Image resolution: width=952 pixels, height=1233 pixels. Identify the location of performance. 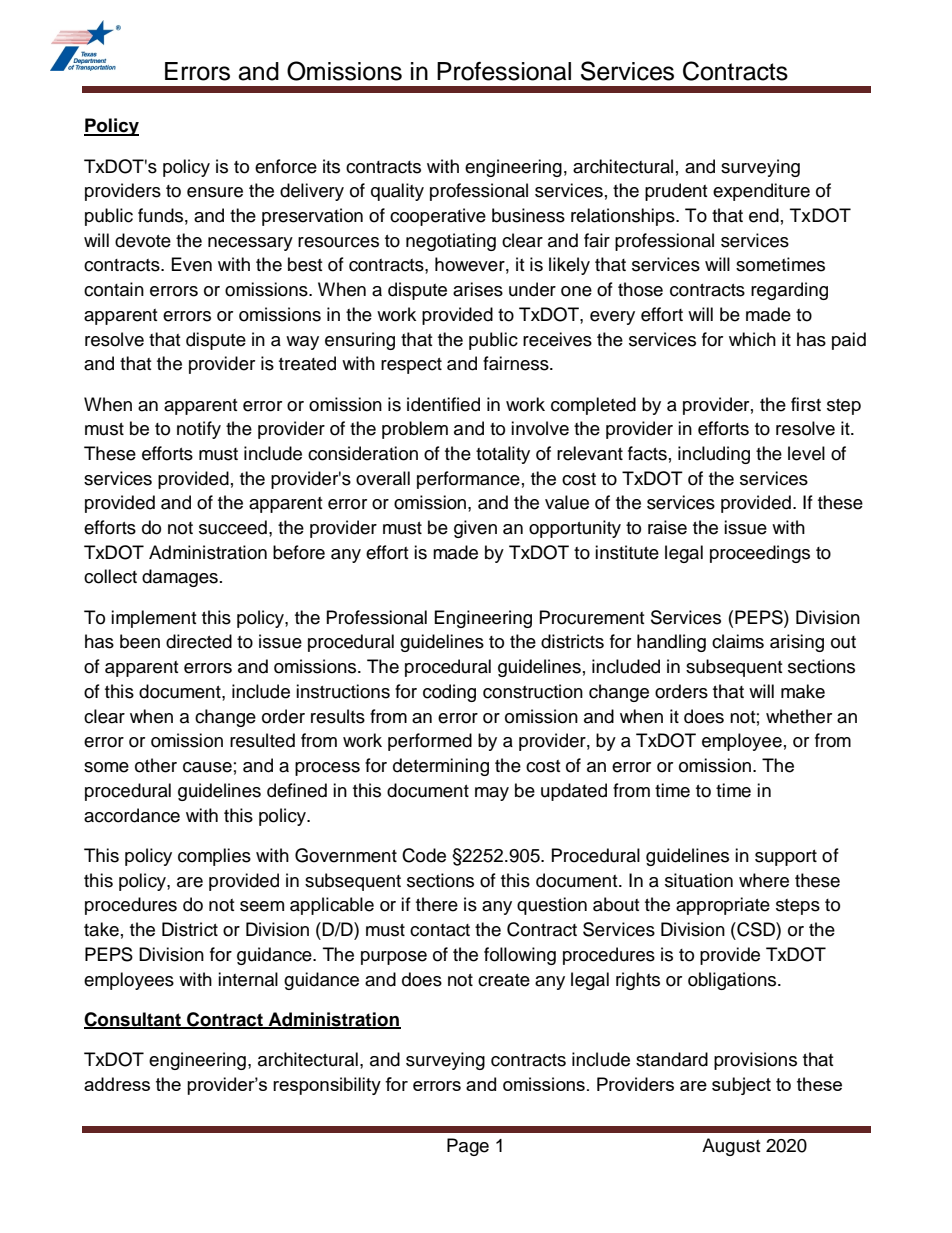
(468, 480).
